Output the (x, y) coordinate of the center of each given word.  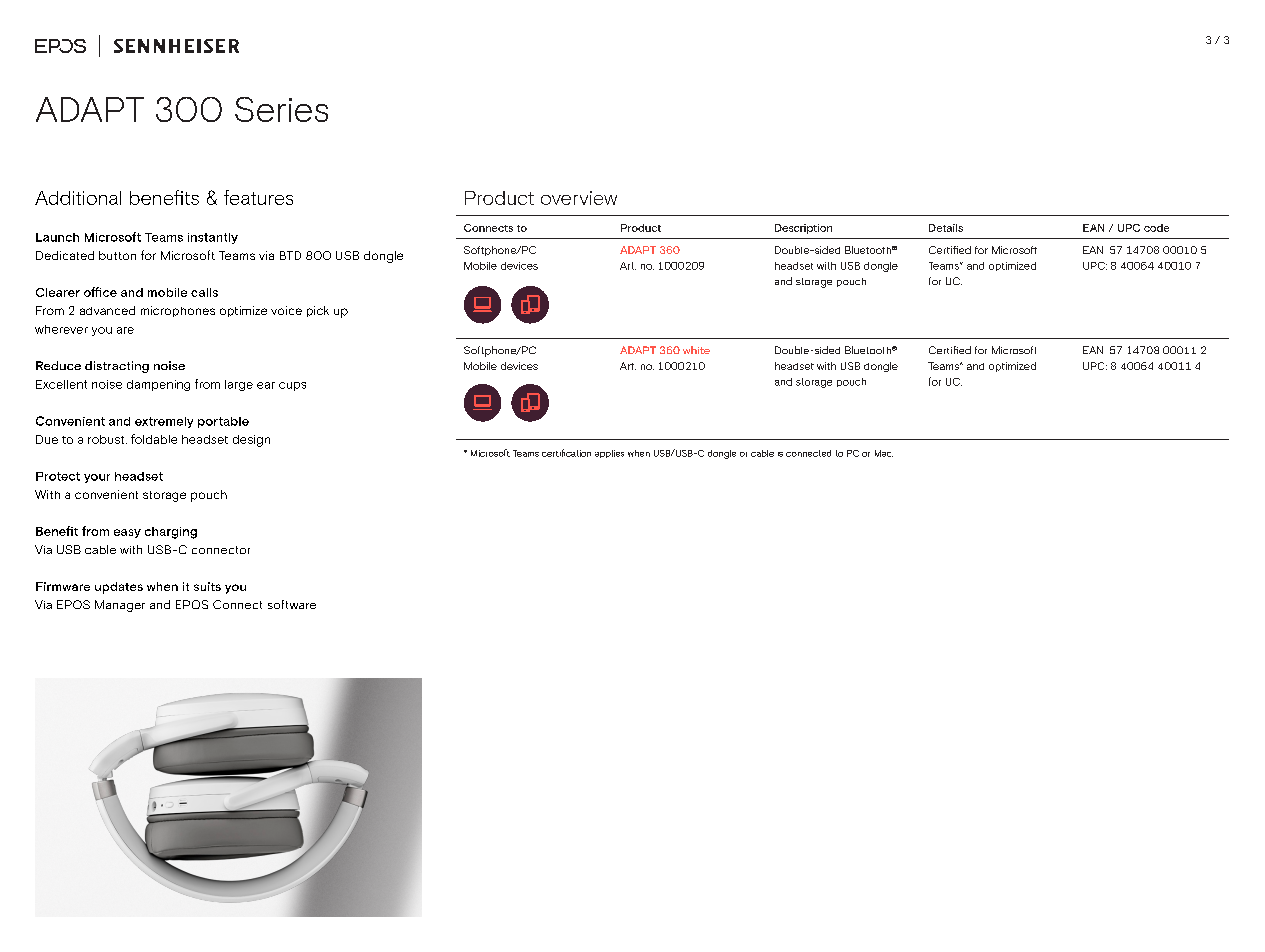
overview (579, 198)
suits (207, 586)
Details (946, 228)
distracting (117, 367)
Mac (884, 453)
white (696, 350)
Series (281, 109)
